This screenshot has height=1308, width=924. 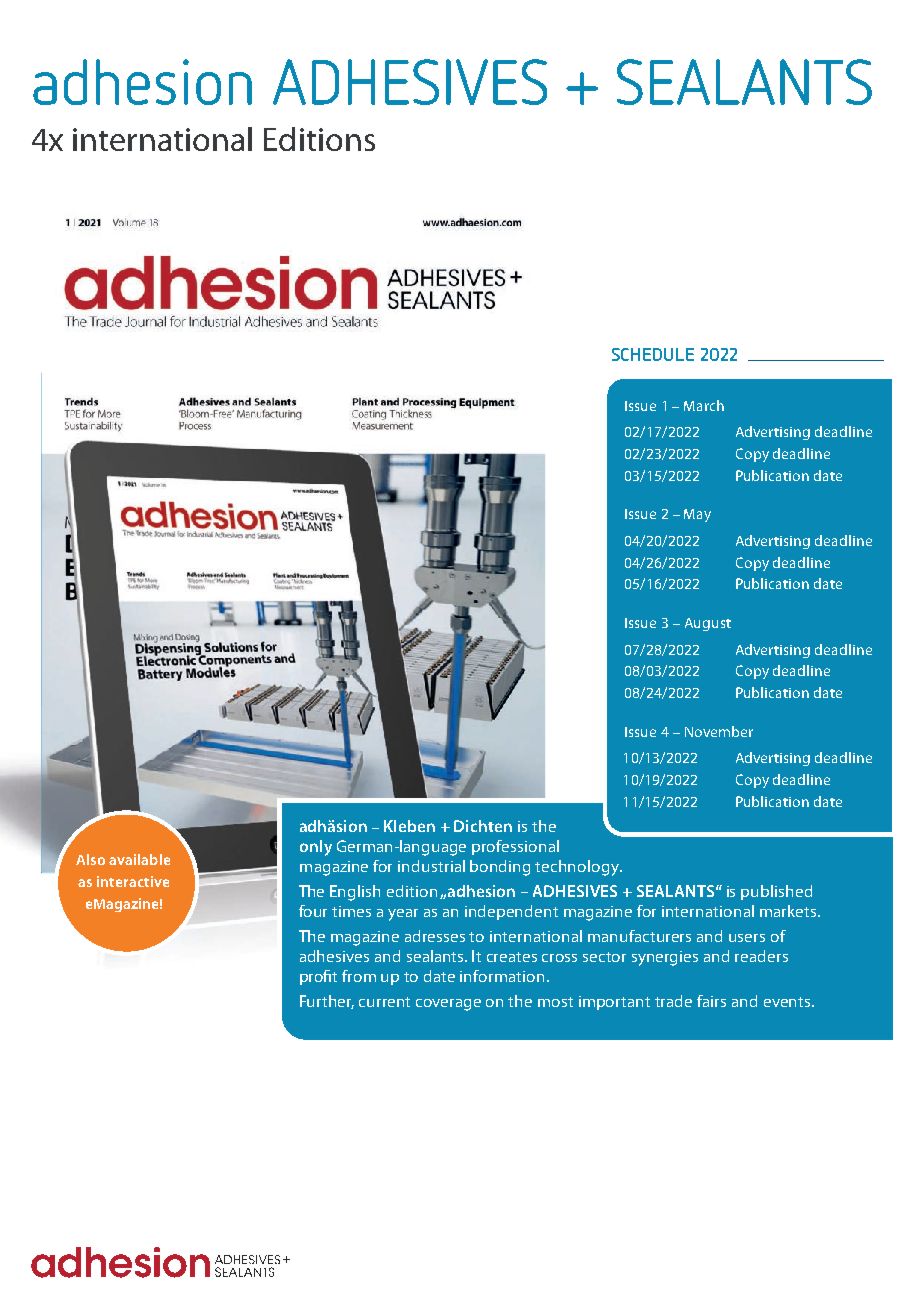 I want to click on SCHEDULE, so click(x=653, y=354).
